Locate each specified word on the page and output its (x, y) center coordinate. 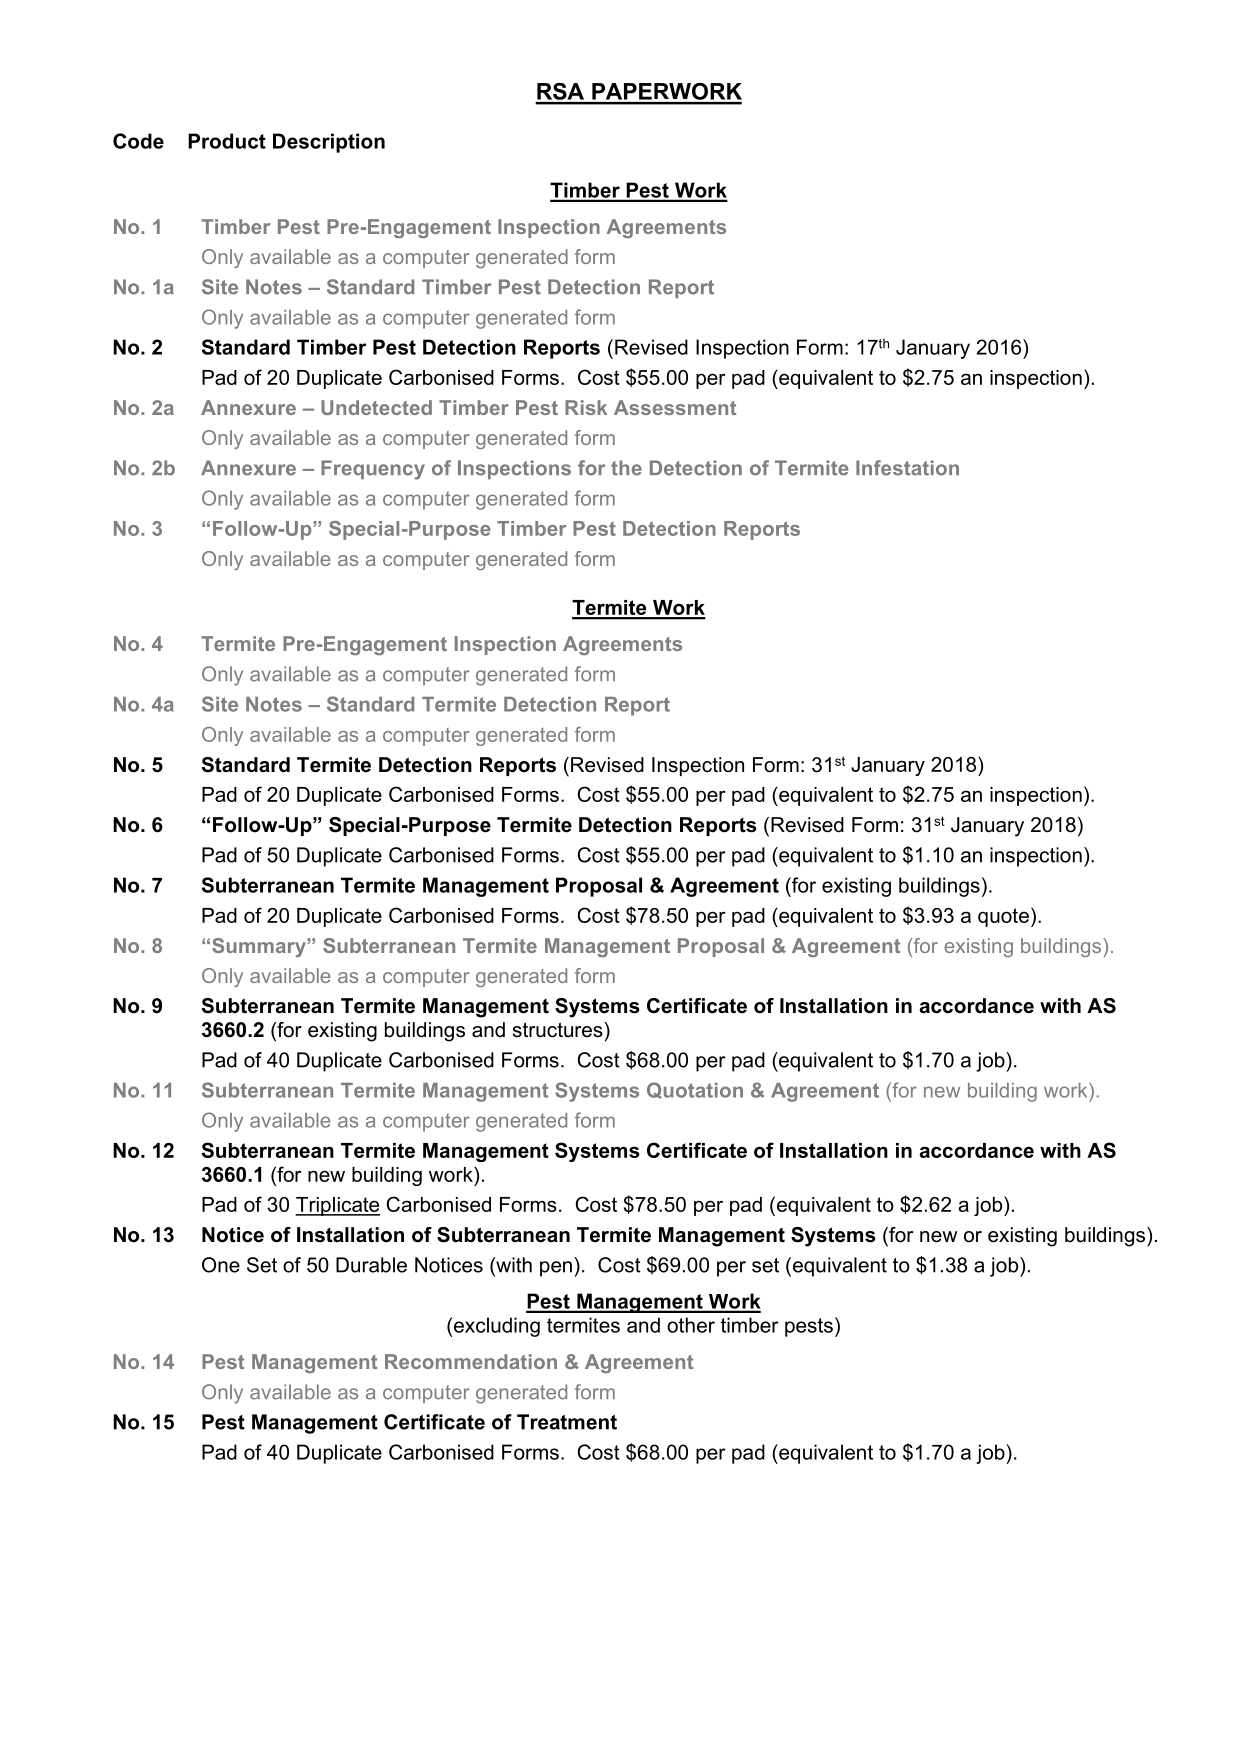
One (221, 1265)
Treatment (567, 1422)
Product (227, 141)
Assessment (675, 407)
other (691, 1325)
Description (329, 143)
